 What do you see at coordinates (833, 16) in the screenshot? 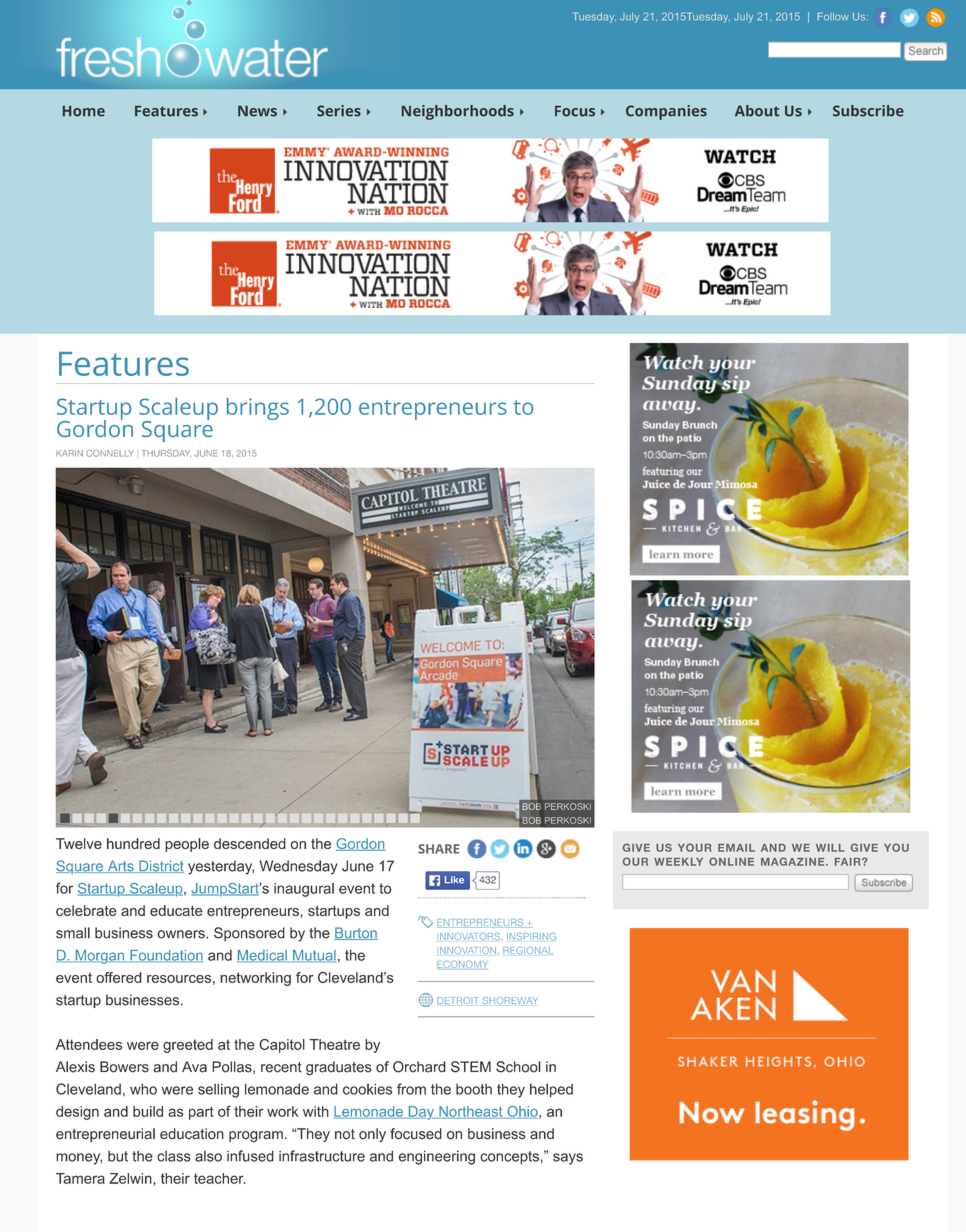
I see `Follow` at bounding box center [833, 16].
